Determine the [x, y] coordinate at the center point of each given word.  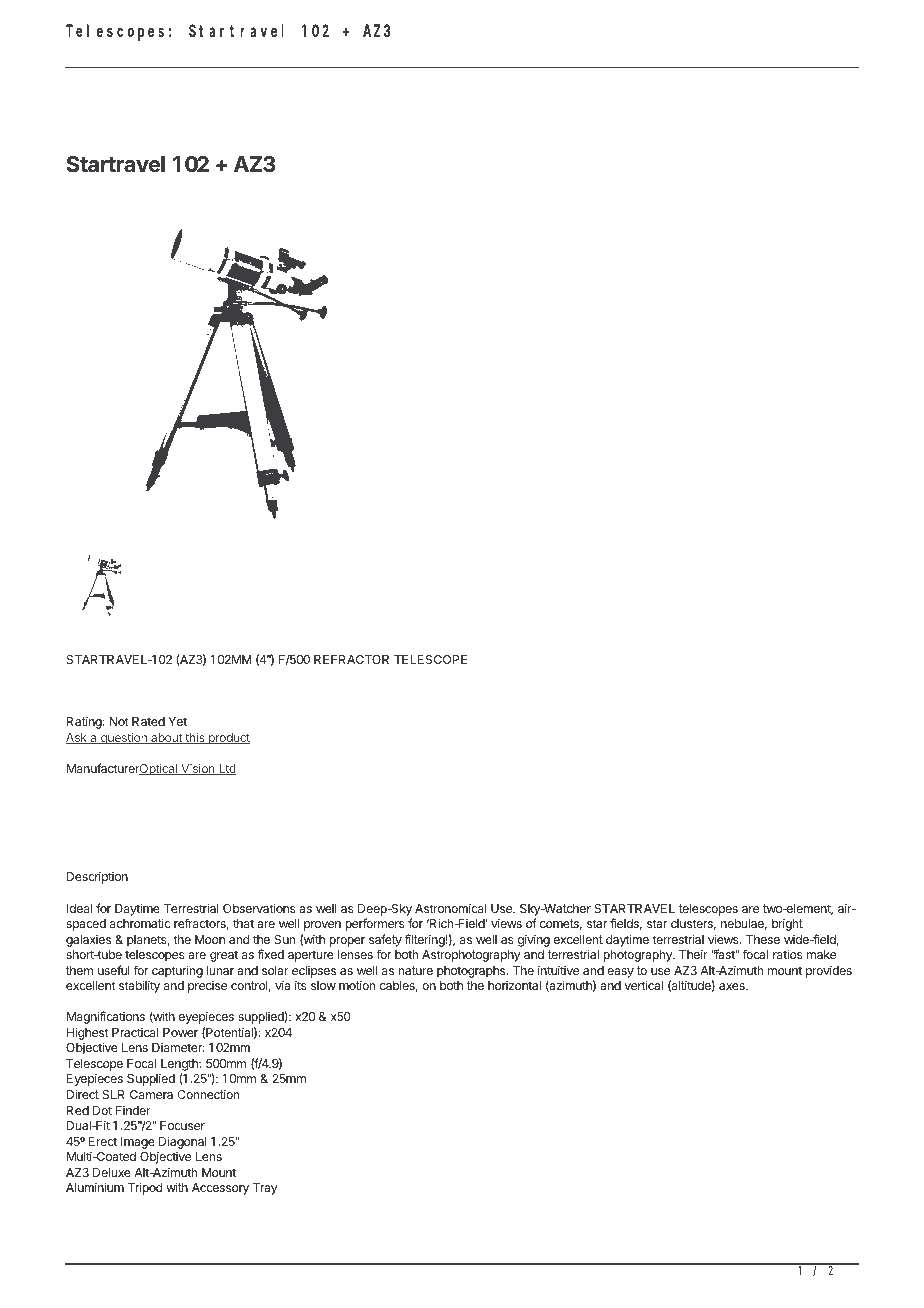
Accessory [220, 1189]
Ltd [226, 769]
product [228, 739]
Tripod [145, 1188]
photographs [472, 972]
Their [693, 954]
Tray [265, 1189]
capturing [177, 971]
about [166, 738]
